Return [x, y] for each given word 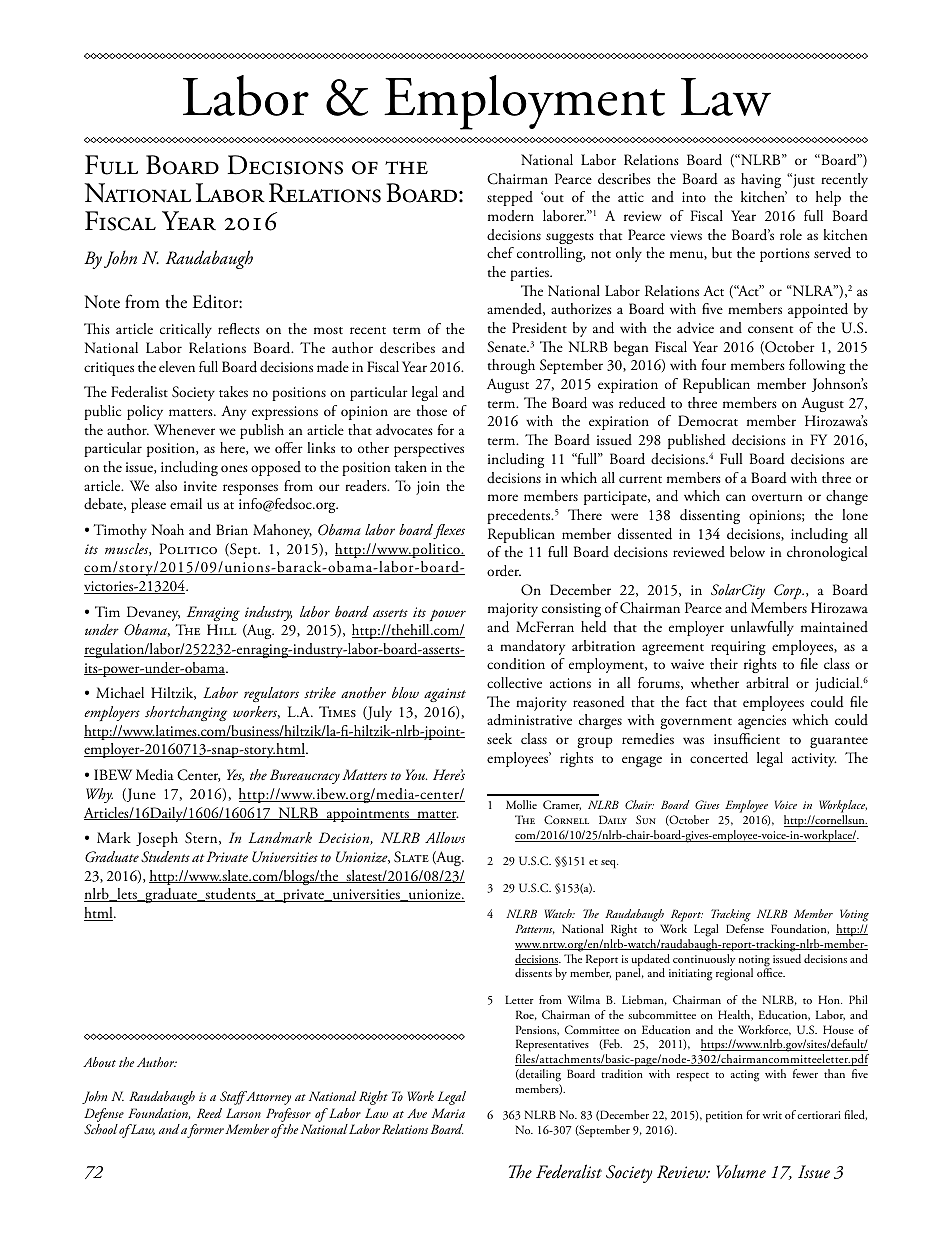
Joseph [157, 839]
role [791, 234]
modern [511, 215]
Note [102, 302]
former [205, 1131]
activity [814, 760]
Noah [168, 529]
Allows [445, 837]
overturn [777, 498]
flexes [449, 531]
